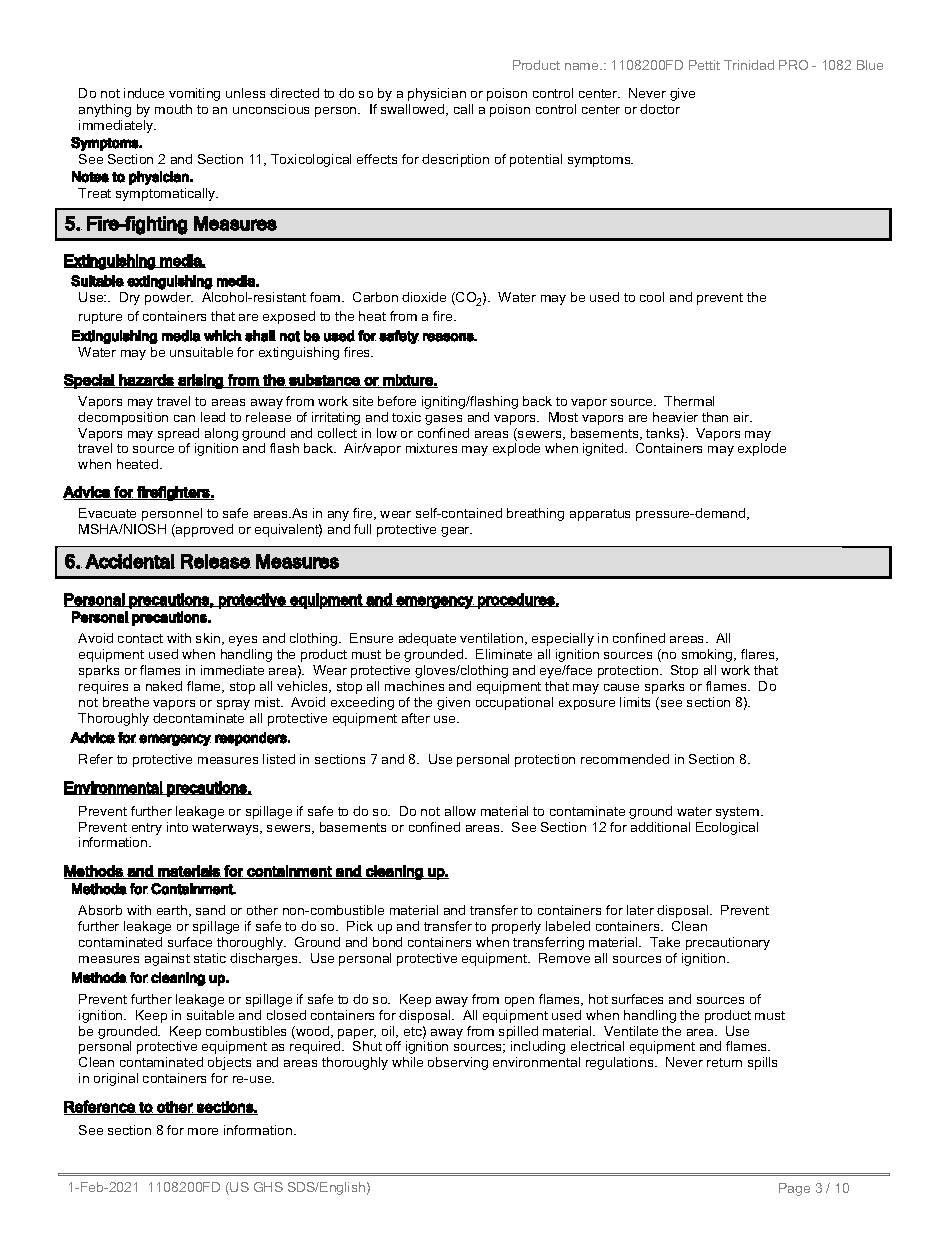 The height and width of the screenshot is (1233, 952). Describe the element at coordinates (493, 639) in the screenshot. I see `ventilation` at that location.
